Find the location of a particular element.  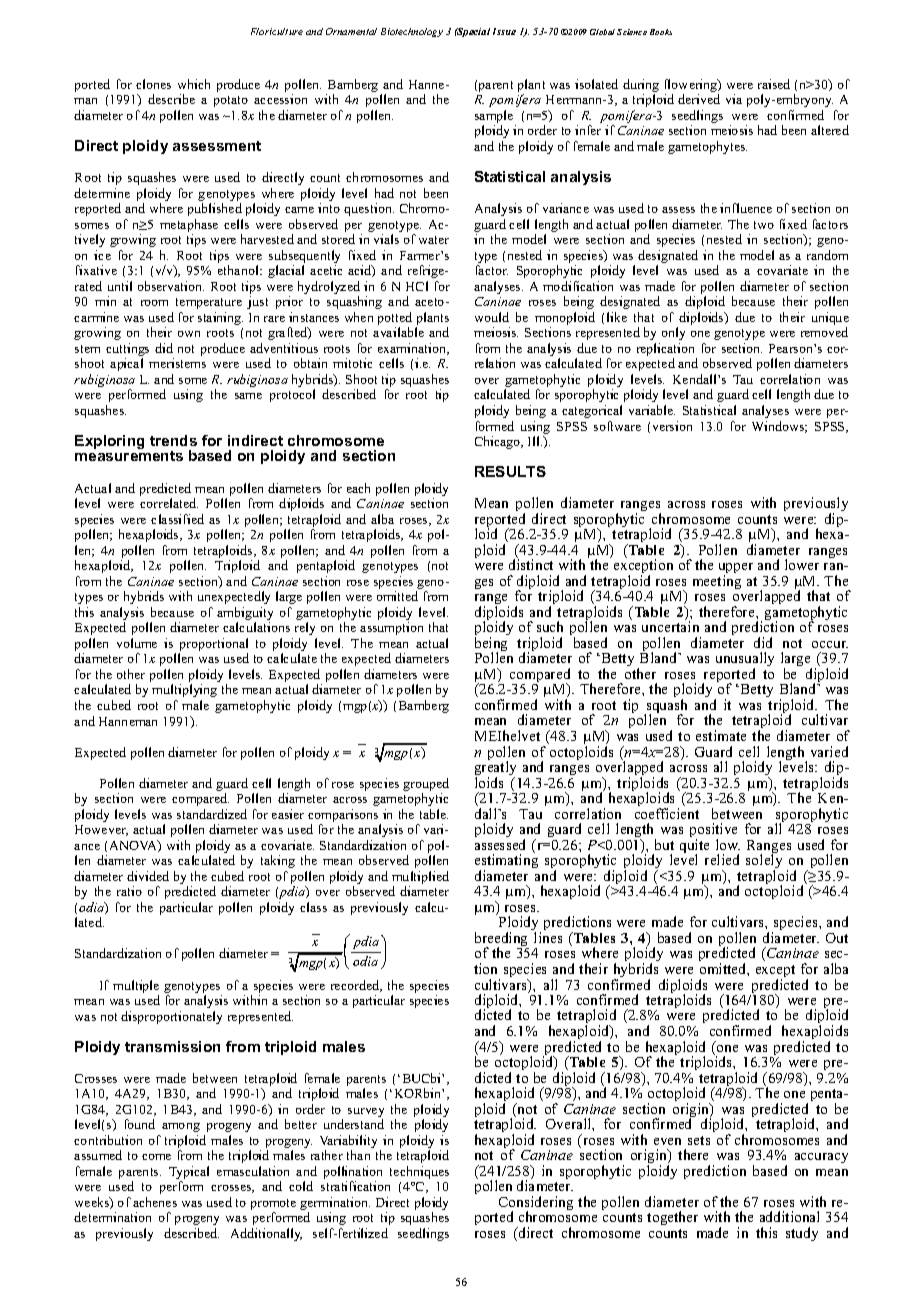

raised is located at coordinates (774, 84).
